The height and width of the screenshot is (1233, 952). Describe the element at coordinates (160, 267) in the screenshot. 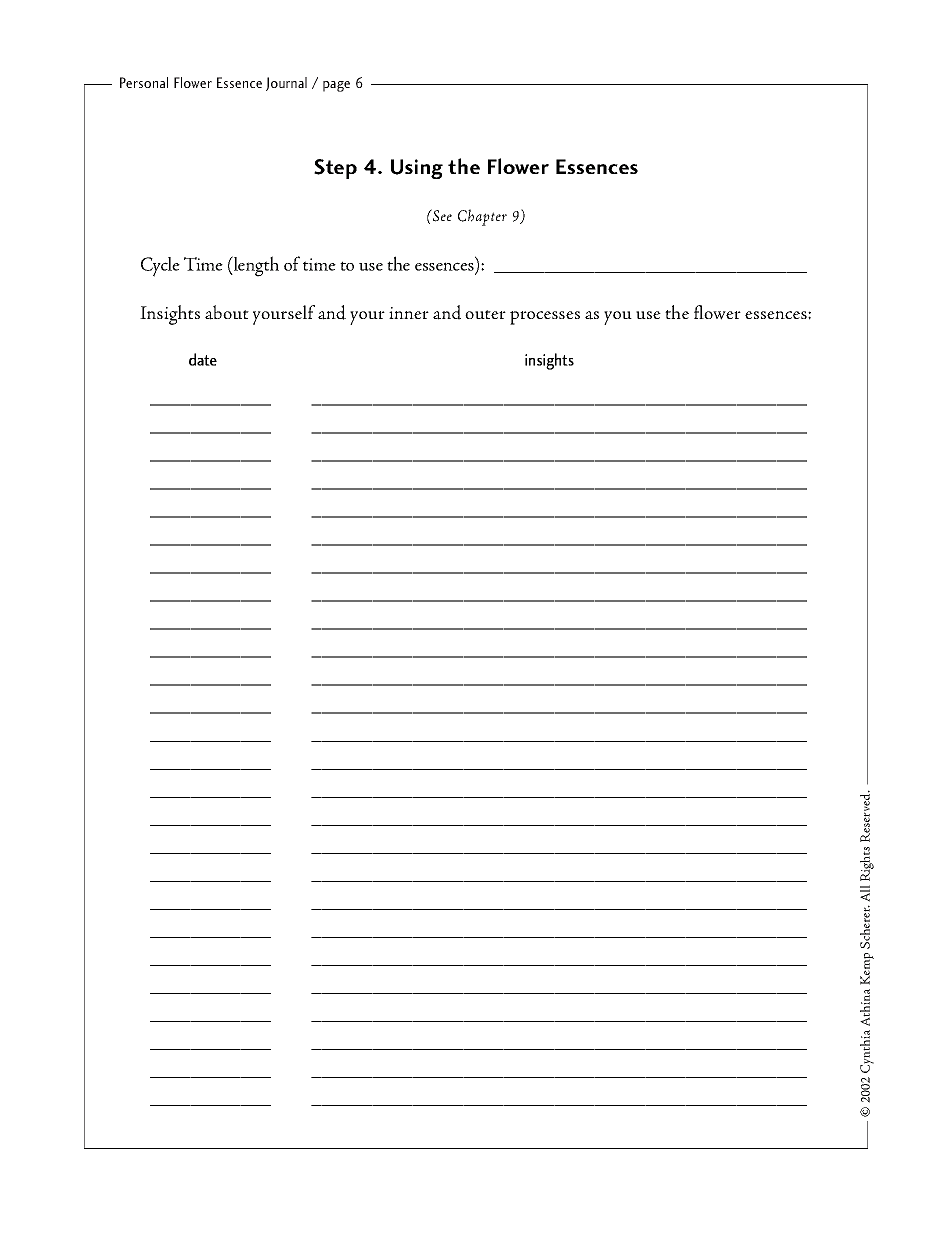

I see `Cycle` at that location.
